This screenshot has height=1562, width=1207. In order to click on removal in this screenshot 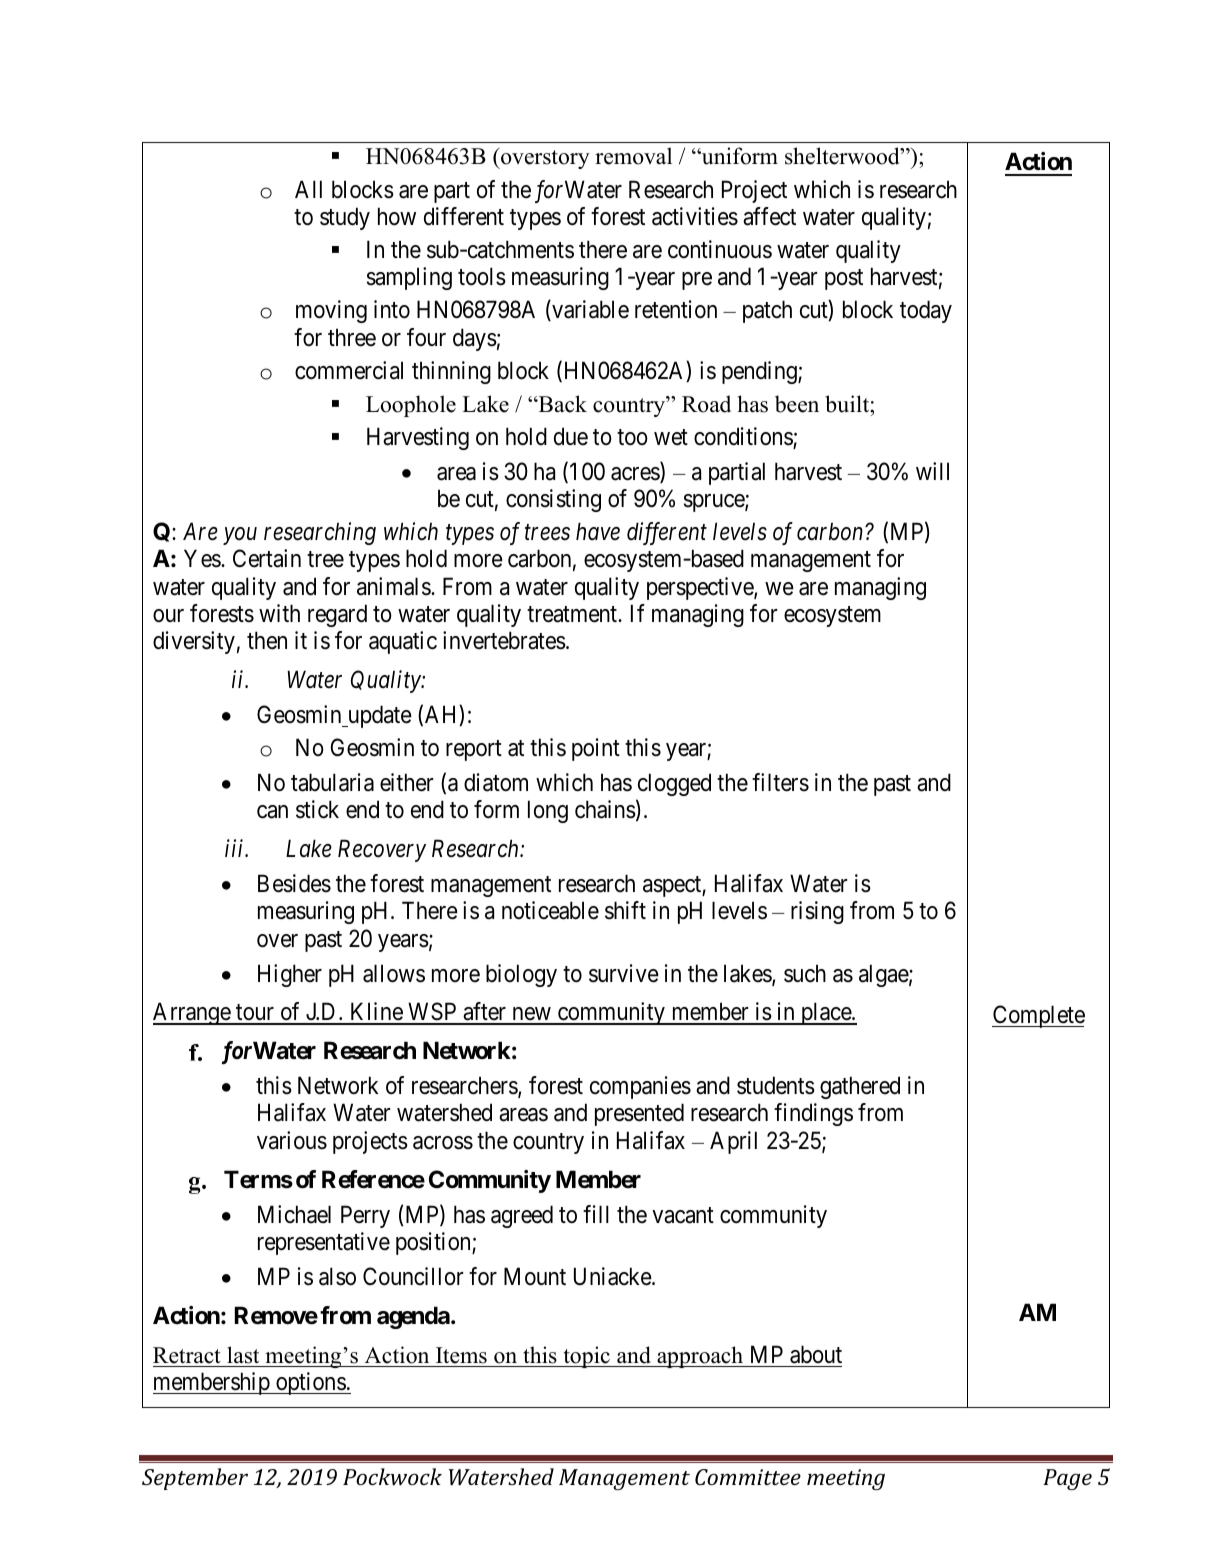, I will do `click(633, 156)`.
